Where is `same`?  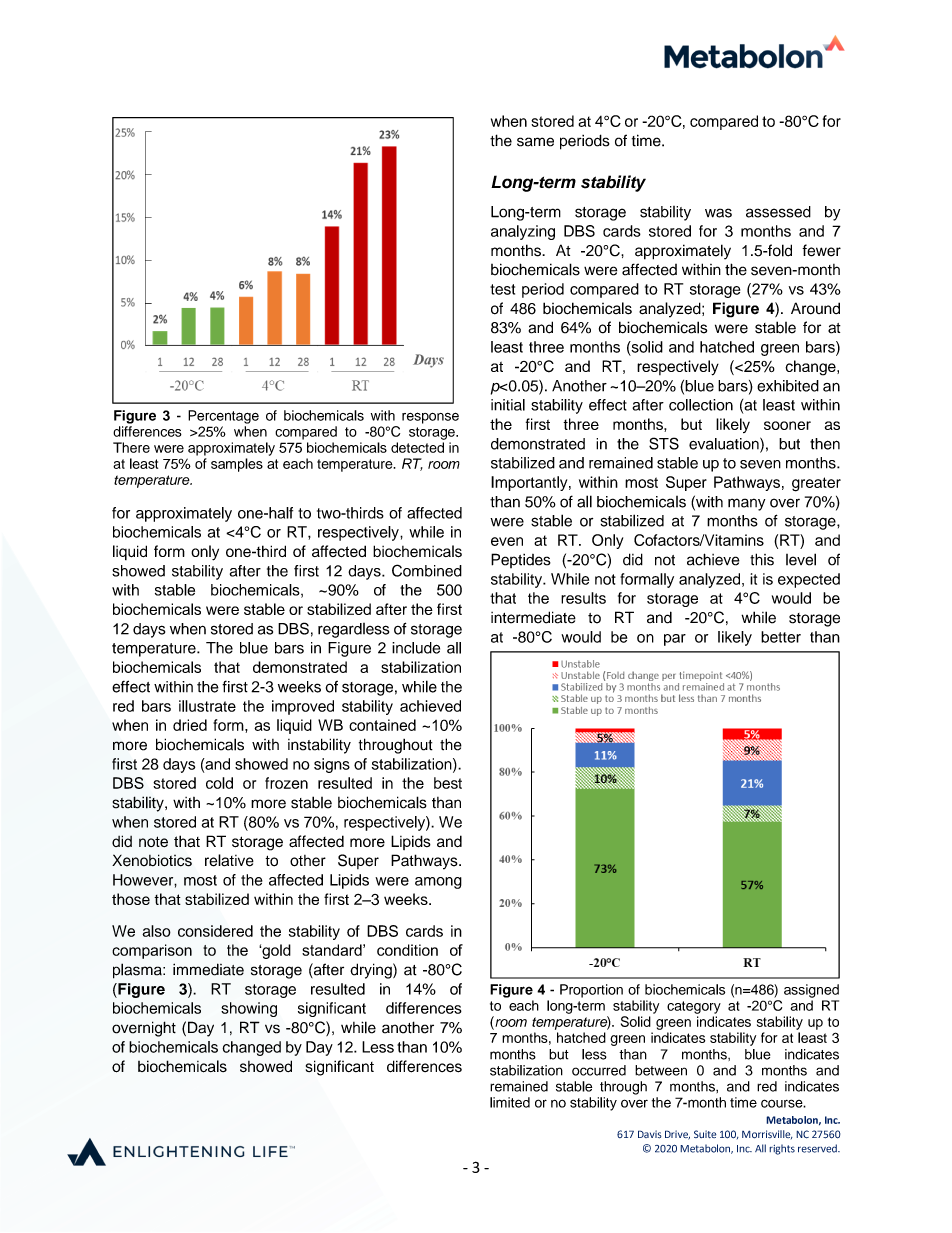 same is located at coordinates (535, 142).
